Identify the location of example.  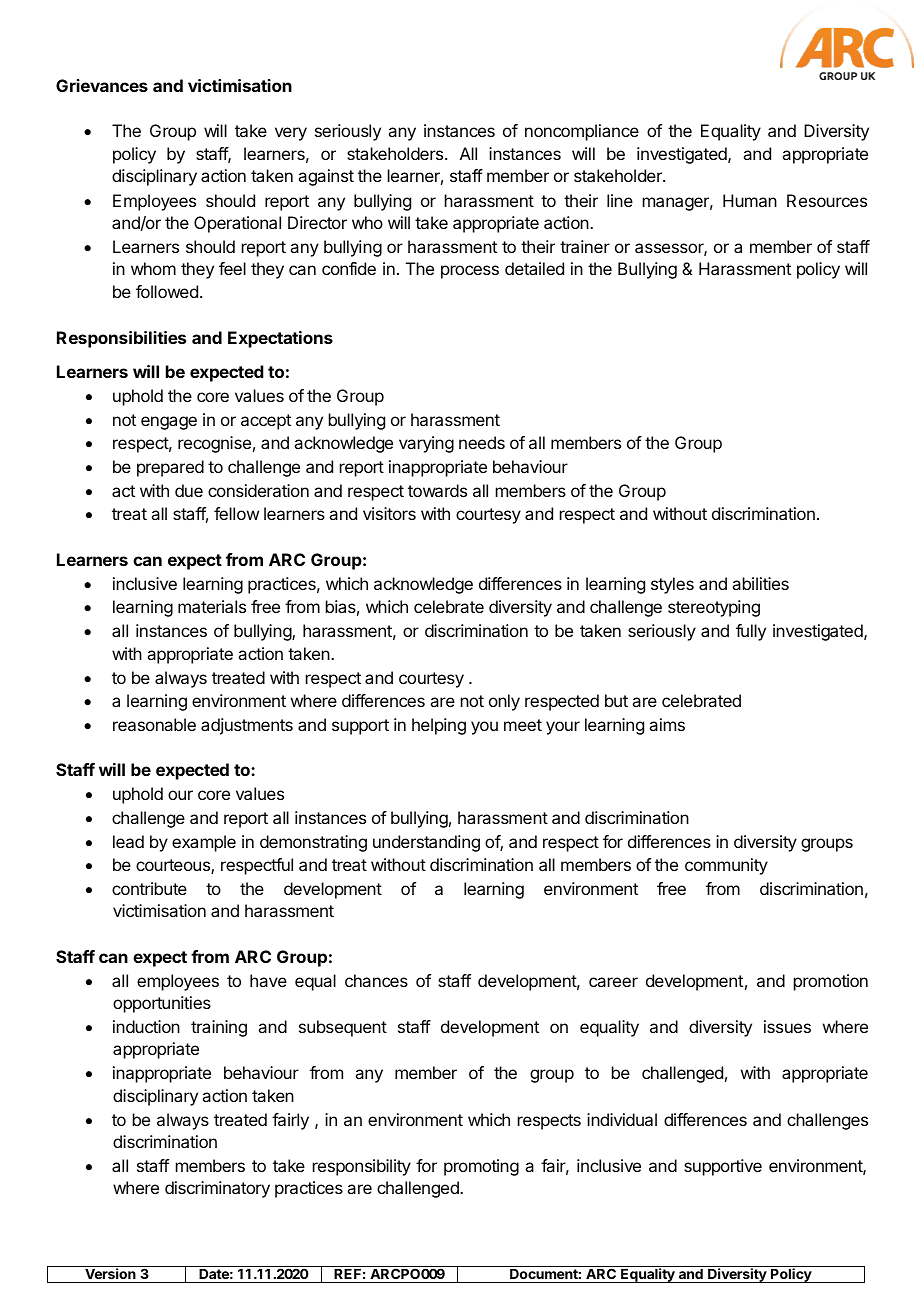
(204, 843).
